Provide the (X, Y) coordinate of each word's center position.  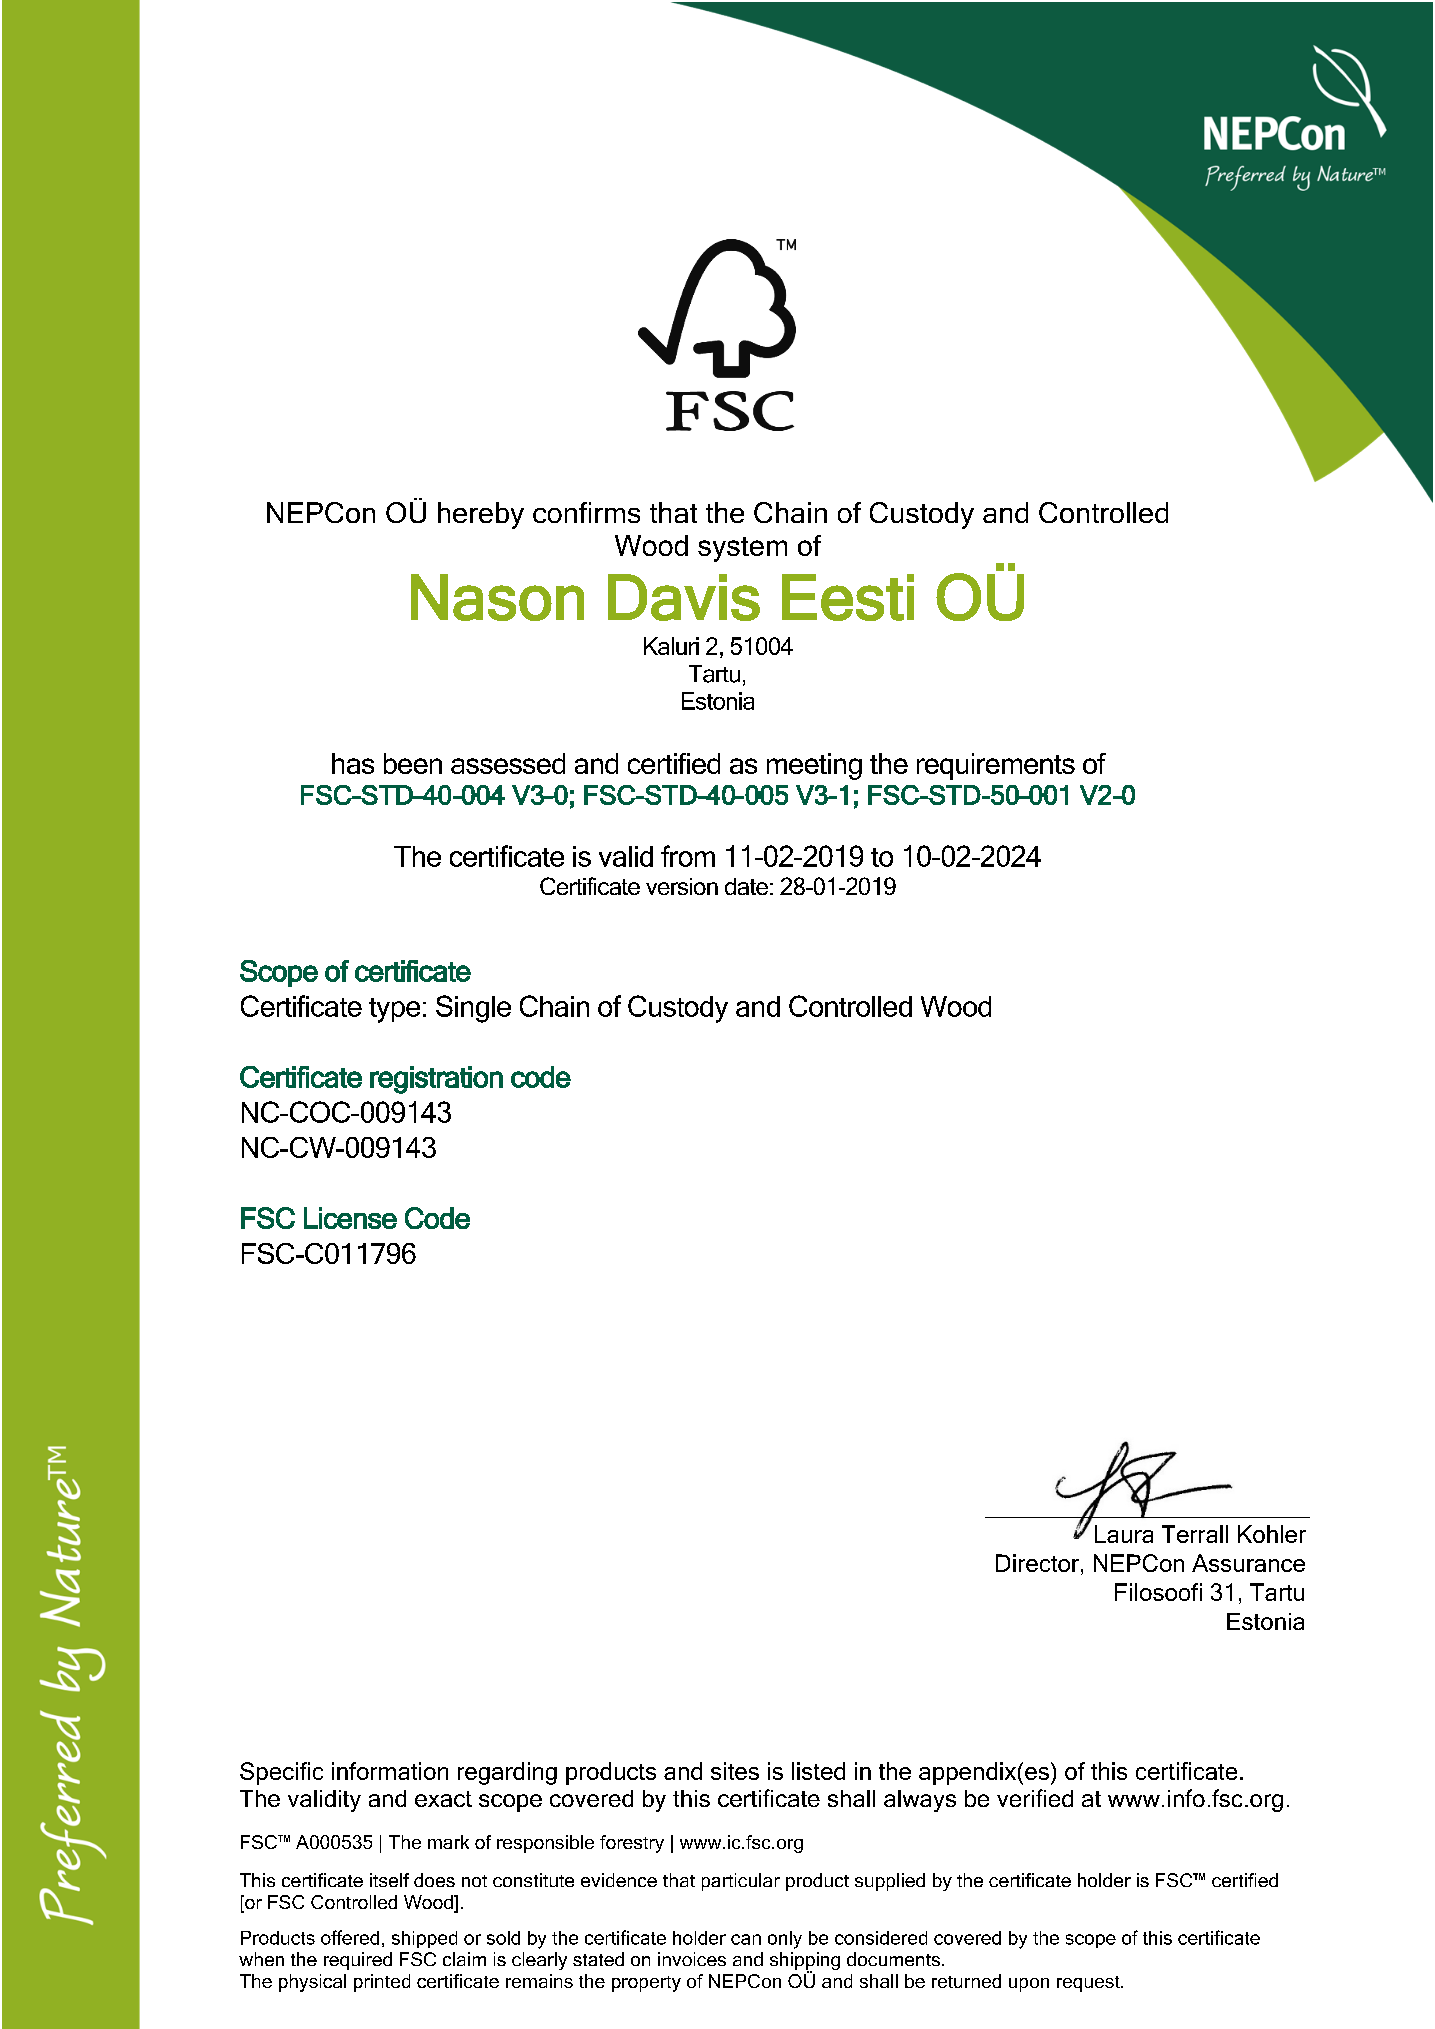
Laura (1124, 1534)
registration (436, 1080)
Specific (281, 1773)
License (350, 1218)
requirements (996, 766)
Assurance (1248, 1563)
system (742, 549)
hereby (481, 515)
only (785, 1940)
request (1089, 1984)
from (688, 856)
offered (350, 1937)
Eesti (848, 597)
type (394, 1010)
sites (735, 1771)
